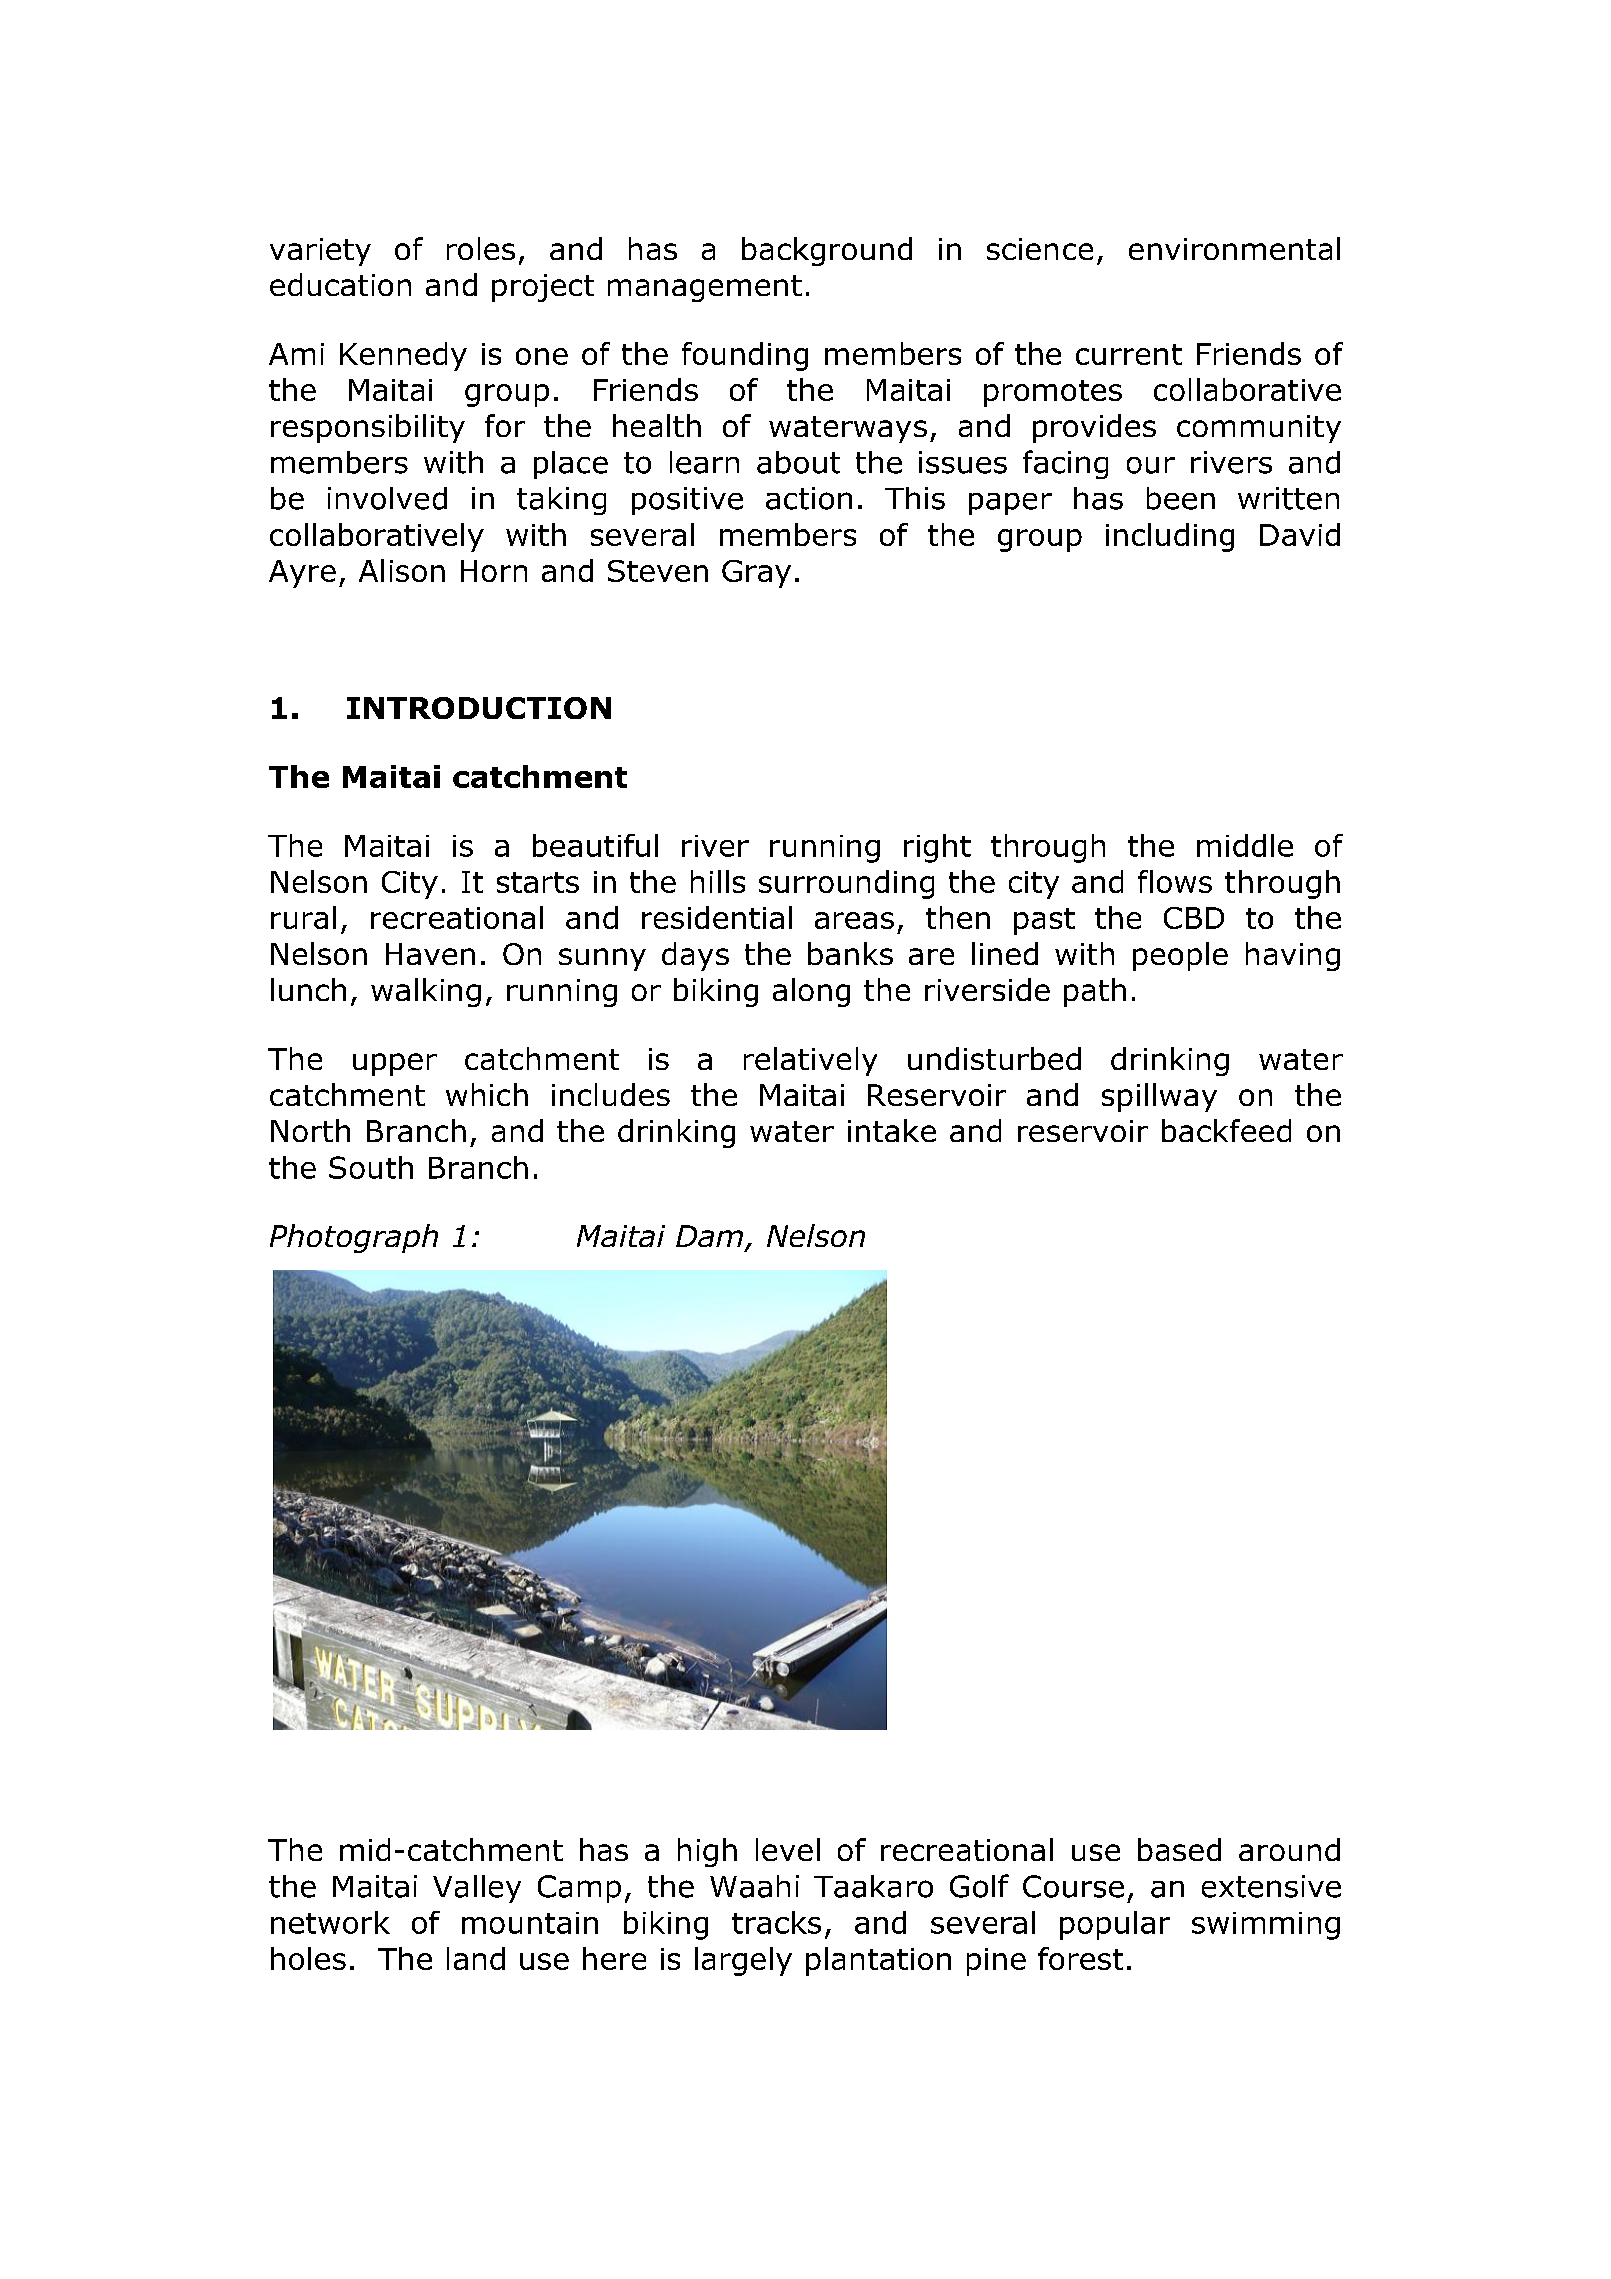 The image size is (1611, 2279). What do you see at coordinates (477, 1889) in the page?
I see `Valley` at bounding box center [477, 1889].
